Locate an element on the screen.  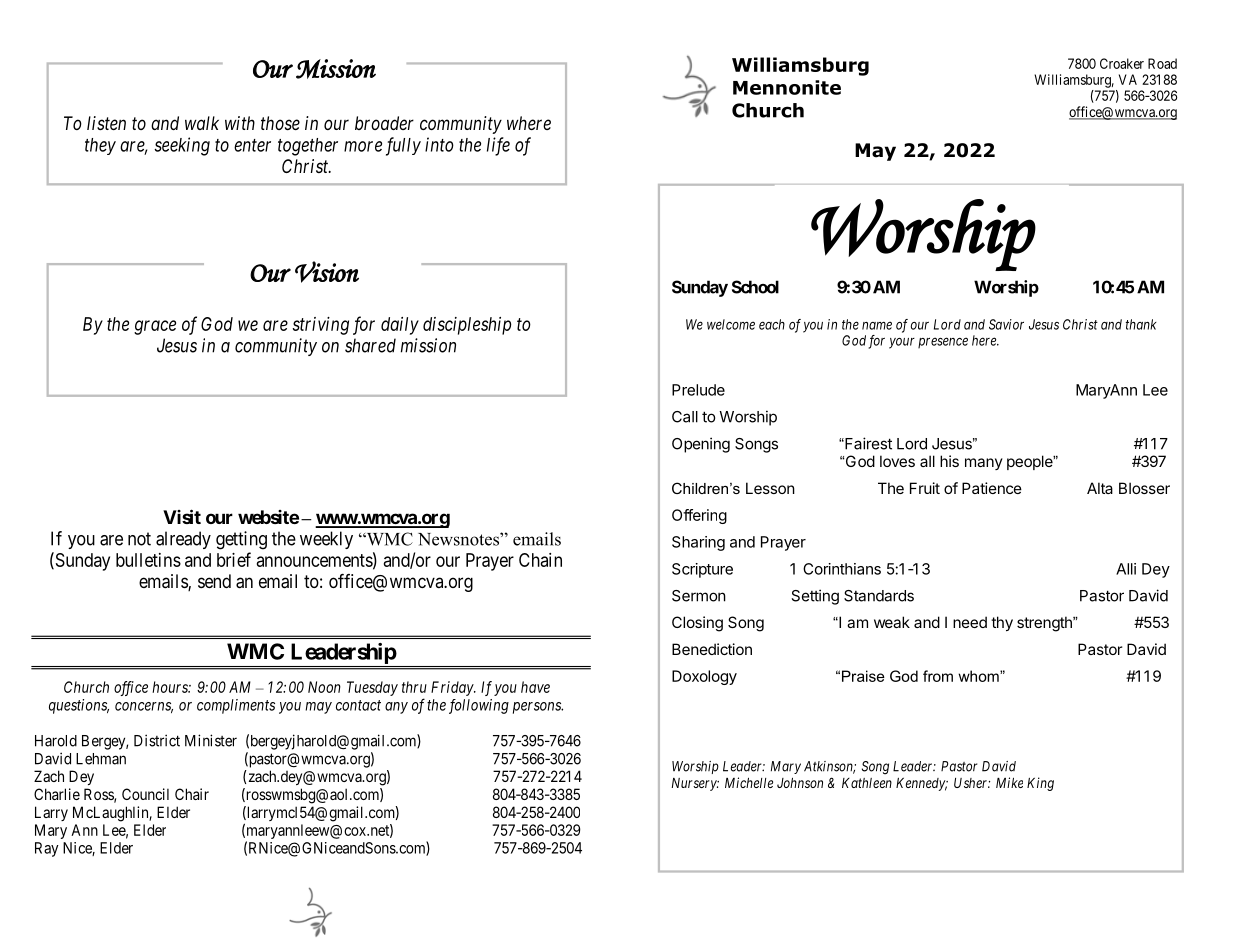
life is located at coordinates (498, 146).
